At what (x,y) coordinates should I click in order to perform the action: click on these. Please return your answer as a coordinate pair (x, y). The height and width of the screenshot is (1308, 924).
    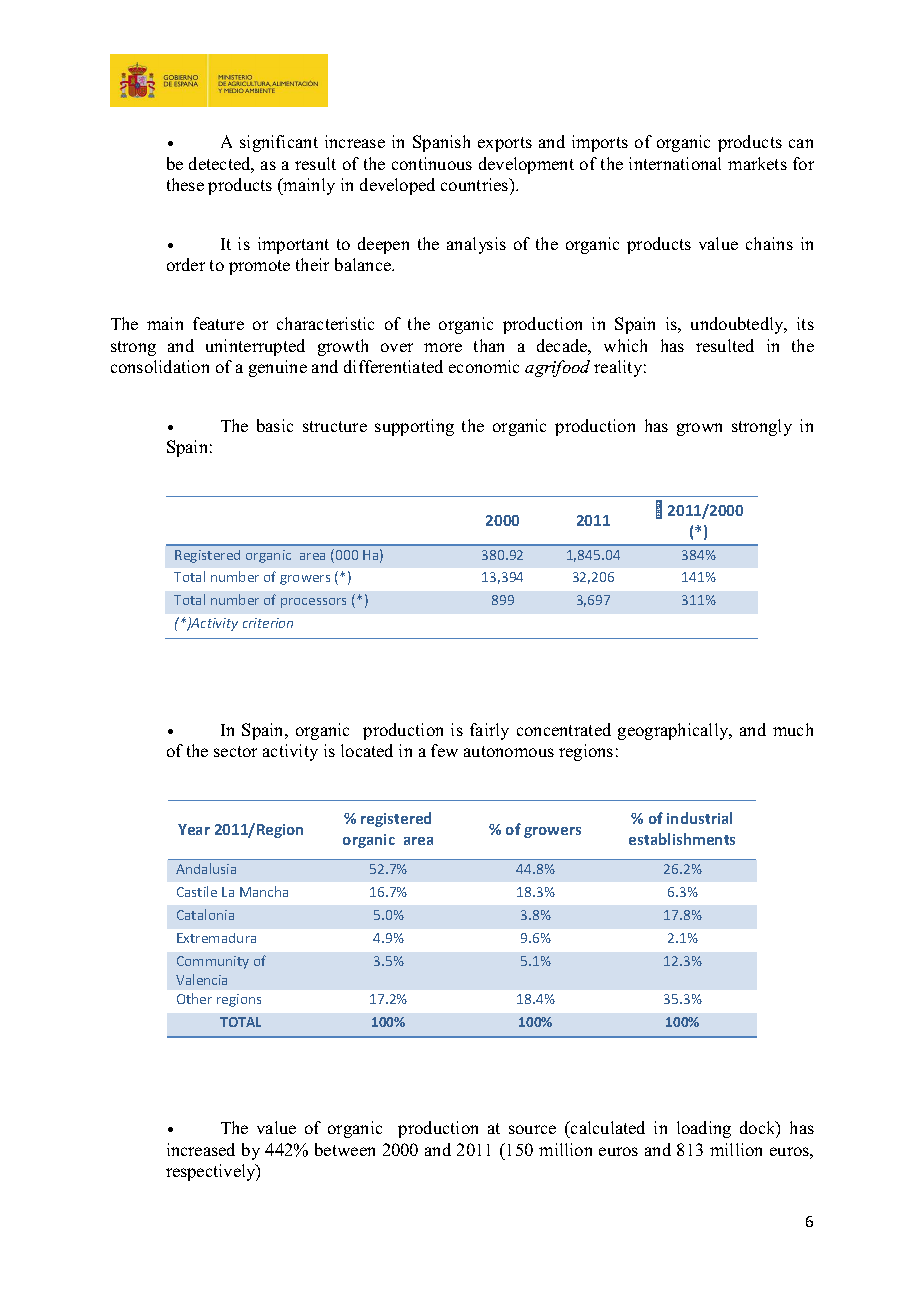
    Looking at the image, I should click on (185, 184).
